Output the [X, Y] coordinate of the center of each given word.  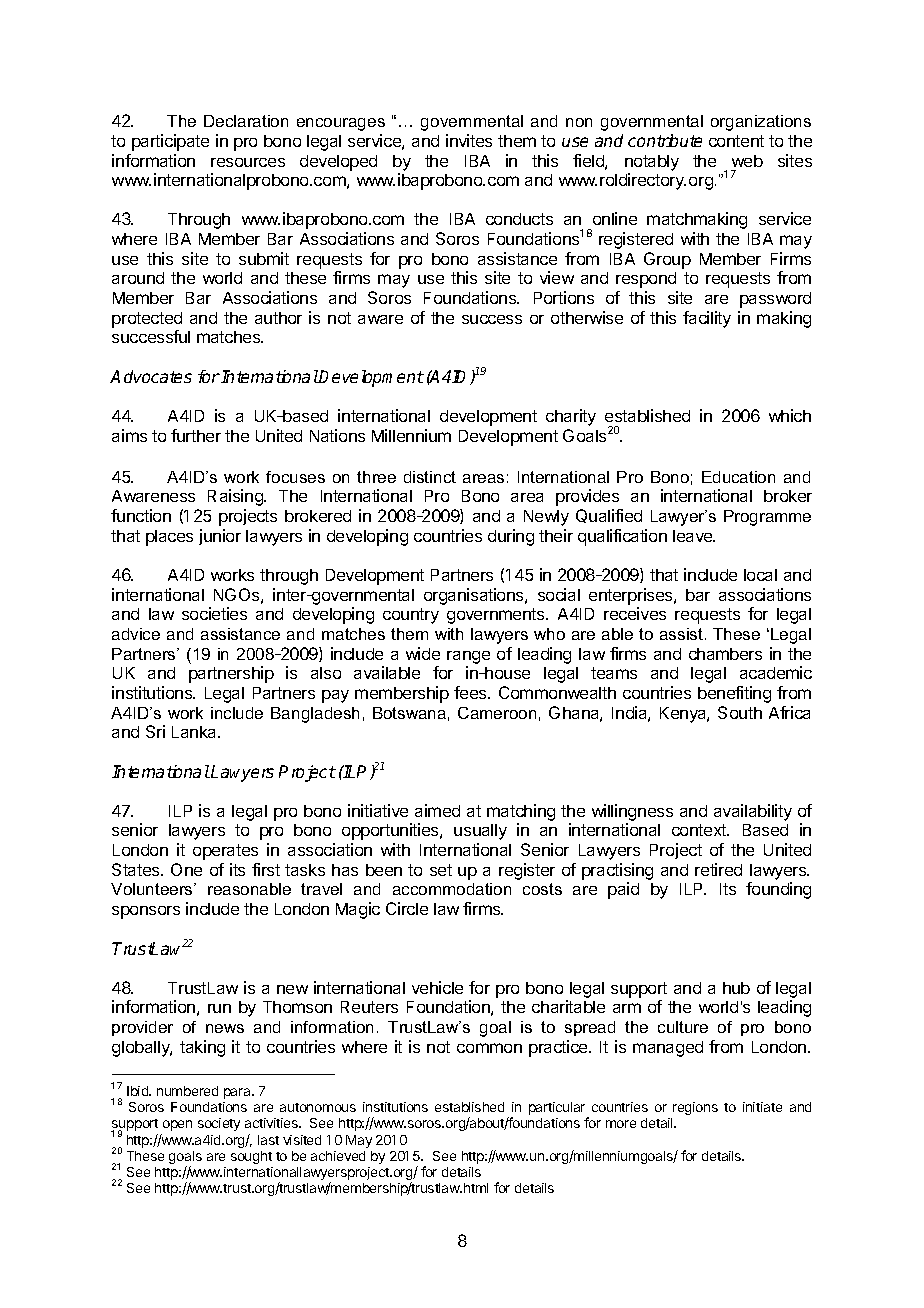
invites [469, 140]
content [736, 141]
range [468, 657]
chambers [725, 654]
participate [170, 142]
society [219, 1124]
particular [558, 1110]
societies [214, 613]
